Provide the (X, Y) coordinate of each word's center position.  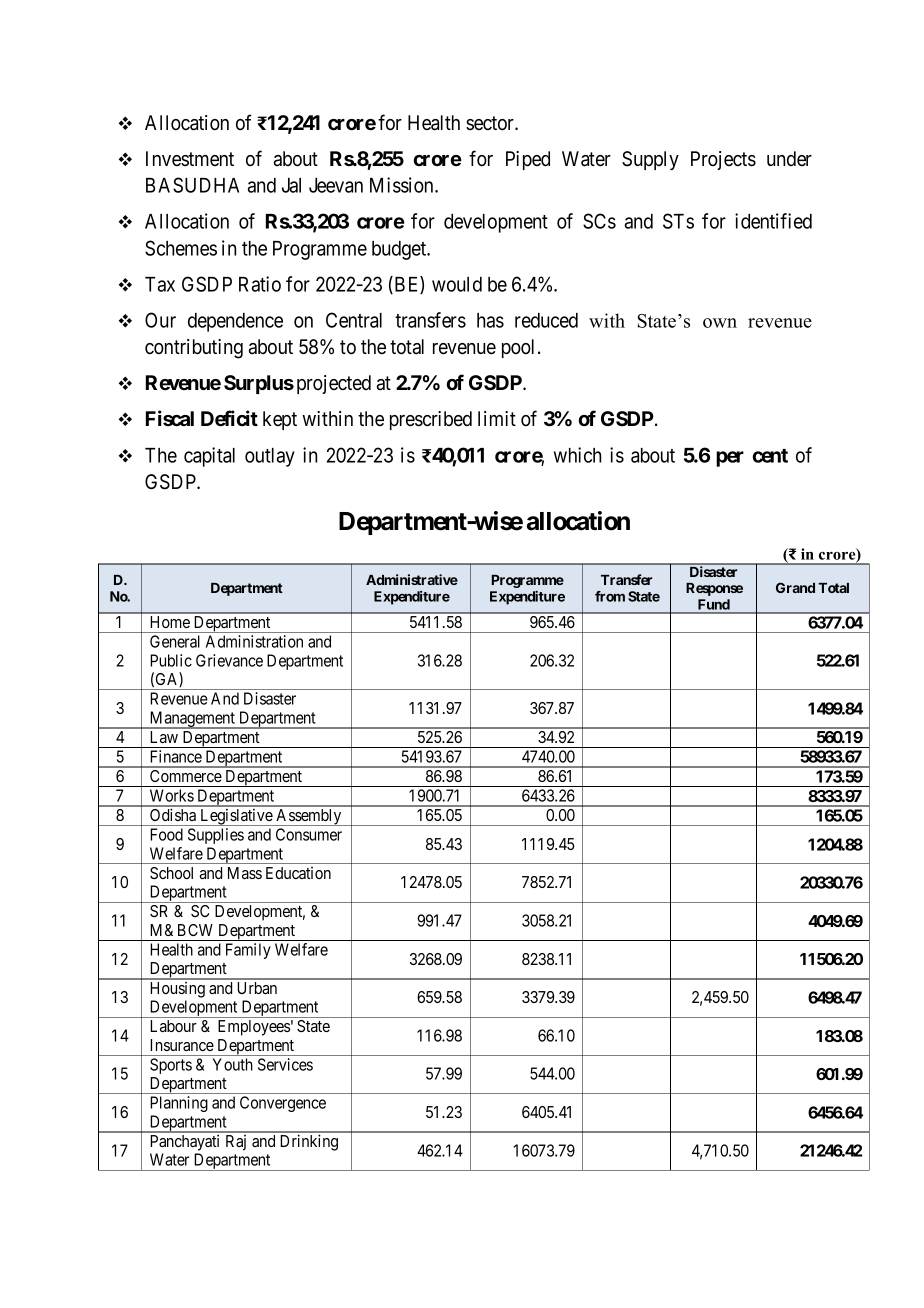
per (730, 459)
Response (714, 589)
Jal (291, 185)
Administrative (412, 579)
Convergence (283, 1104)
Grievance (229, 660)
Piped (528, 160)
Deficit (229, 418)
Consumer (309, 834)
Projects (723, 160)
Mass (245, 873)
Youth (233, 1064)
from (610, 596)
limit (497, 418)
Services (285, 1064)
